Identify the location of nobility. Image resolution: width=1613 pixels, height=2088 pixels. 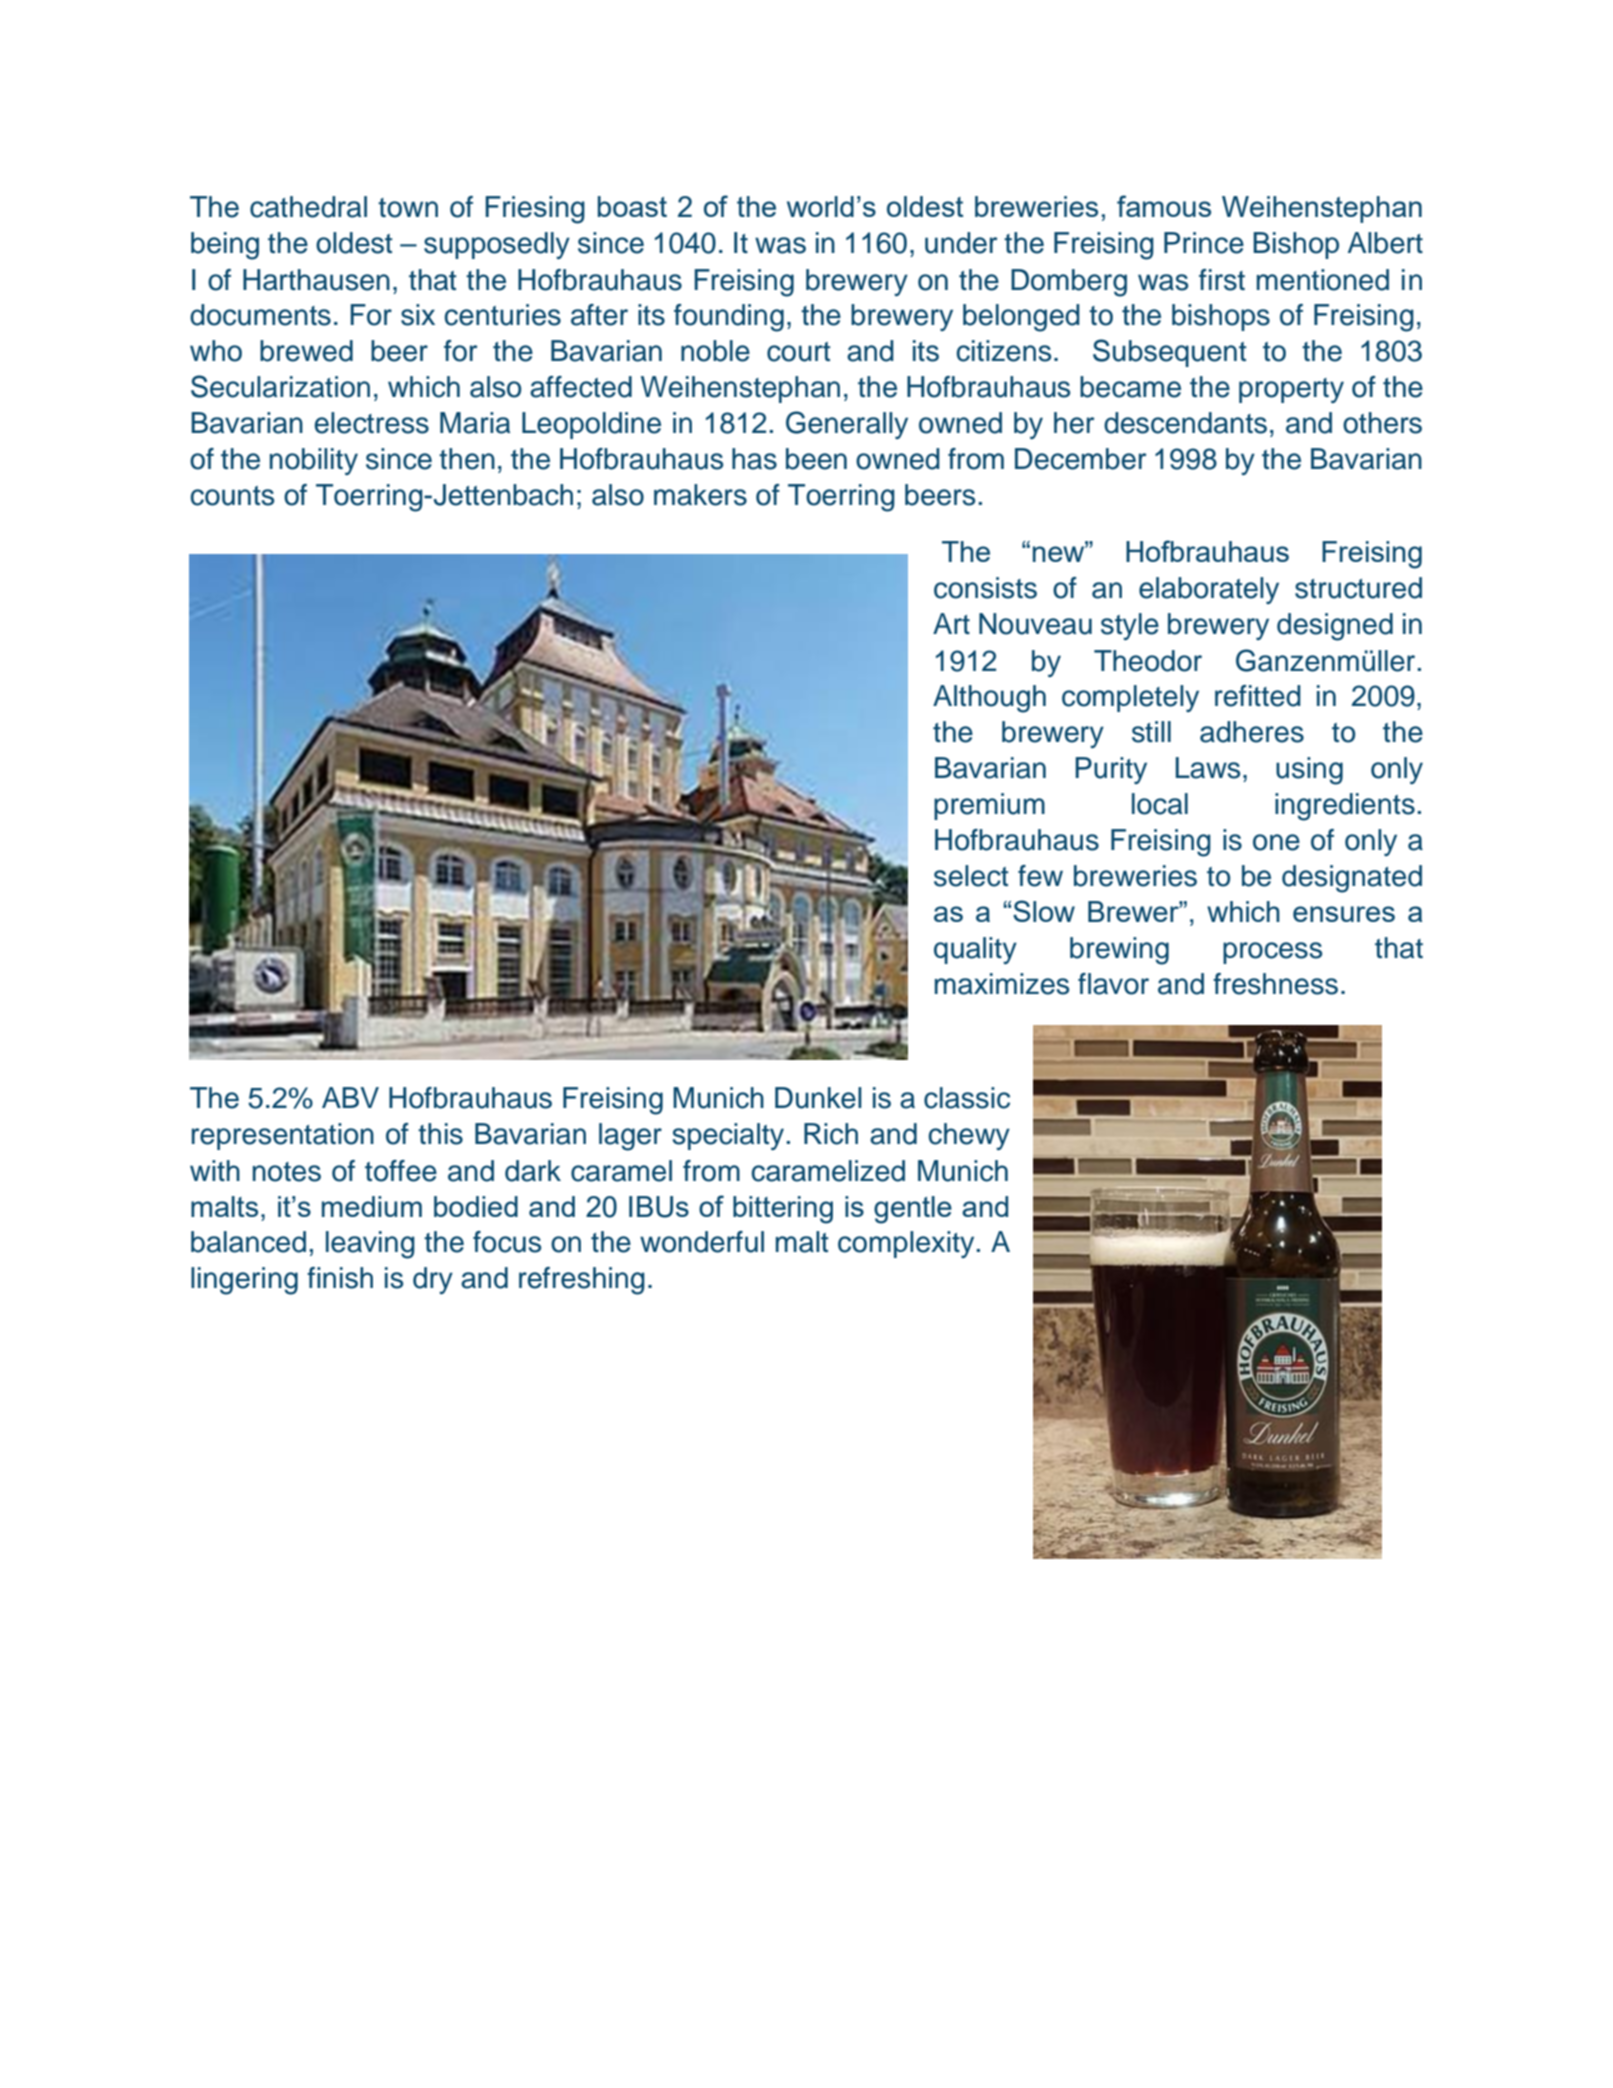
(314, 461).
